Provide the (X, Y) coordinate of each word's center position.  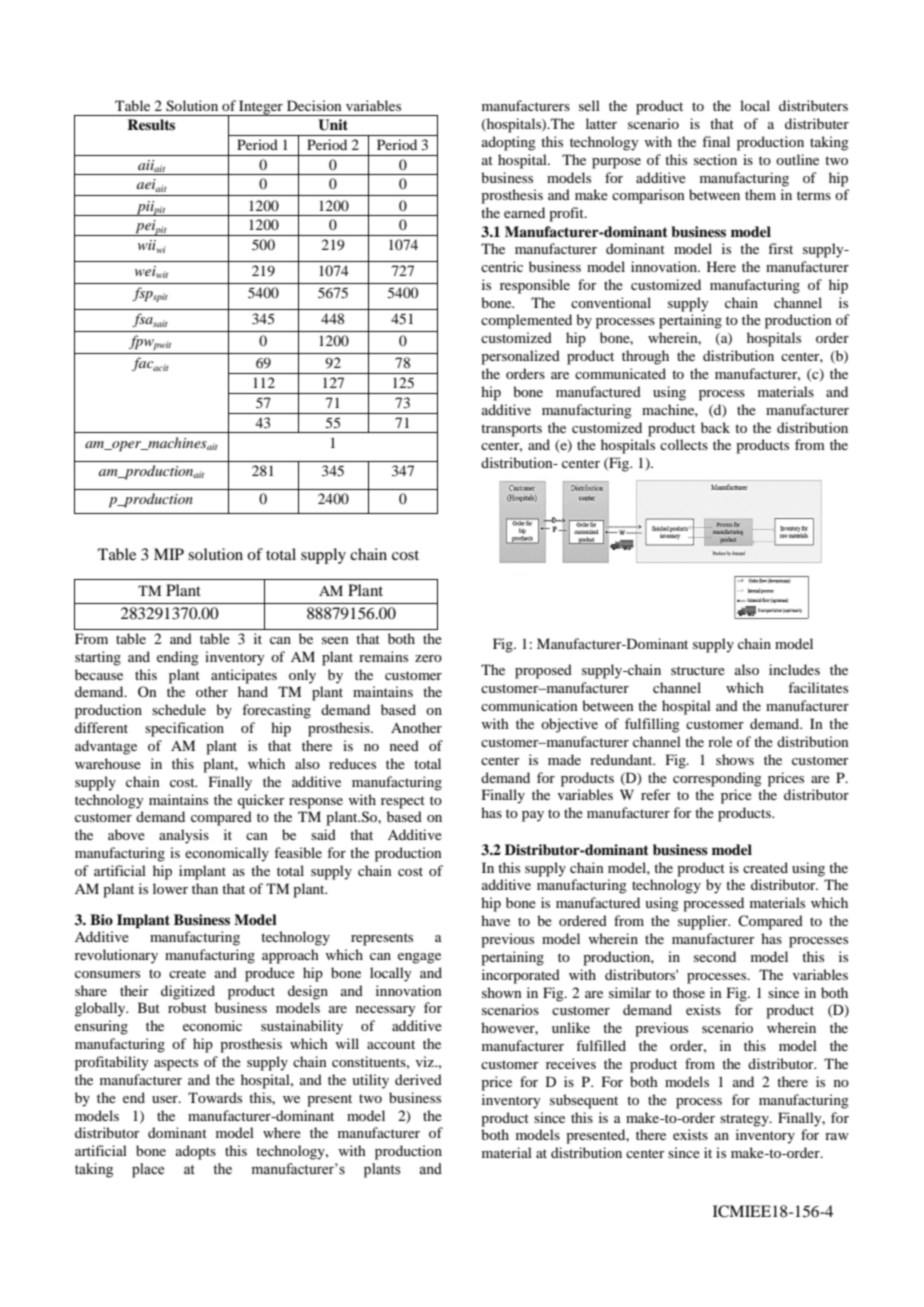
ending (178, 658)
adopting (509, 143)
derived (418, 1079)
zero (428, 658)
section (715, 159)
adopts (196, 1152)
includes (794, 669)
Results (151, 125)
